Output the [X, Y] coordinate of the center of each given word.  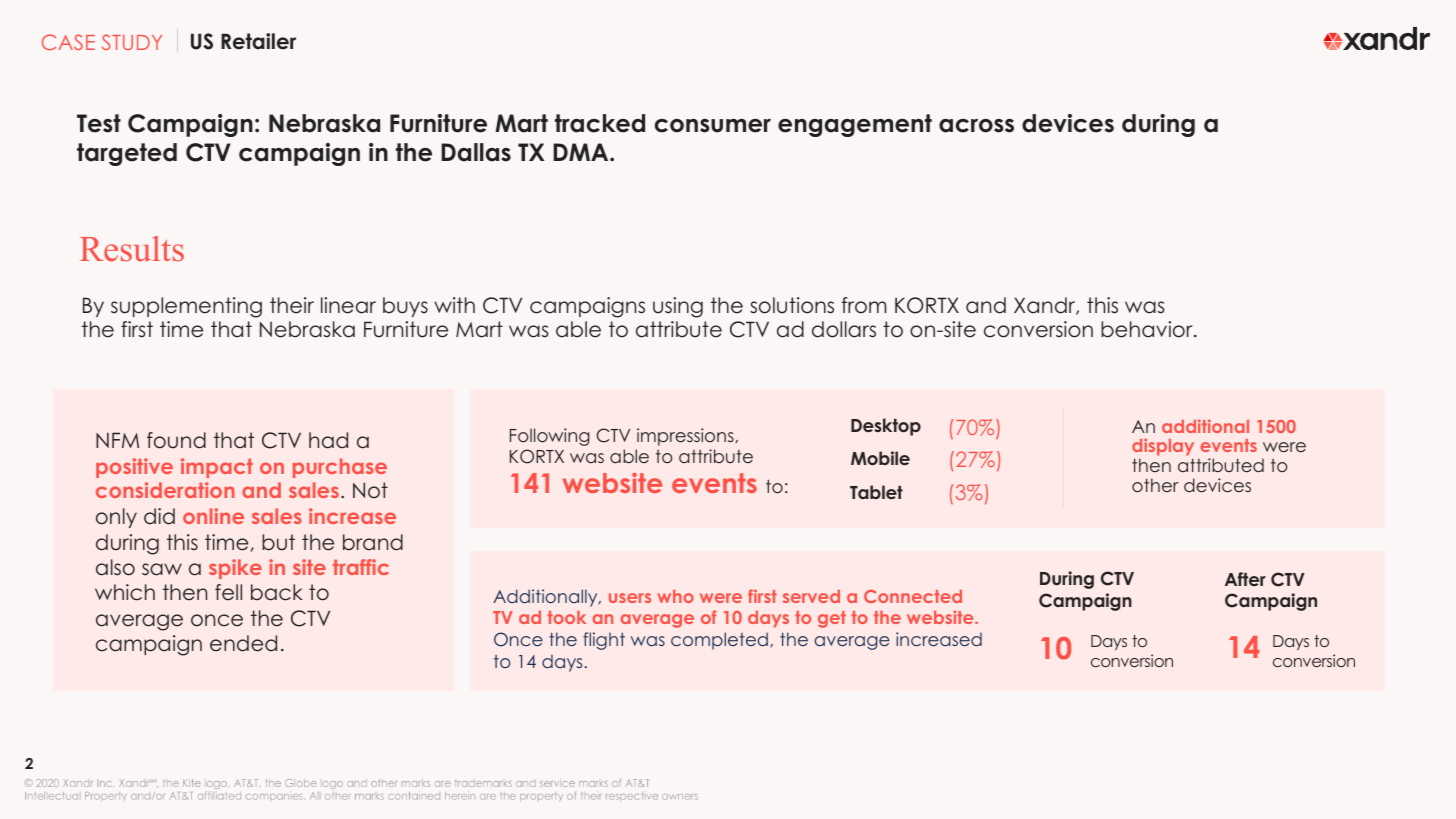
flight [604, 641]
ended [243, 643]
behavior [1148, 329]
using [678, 307]
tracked [600, 123]
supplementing [186, 307]
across [976, 126]
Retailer [258, 41]
